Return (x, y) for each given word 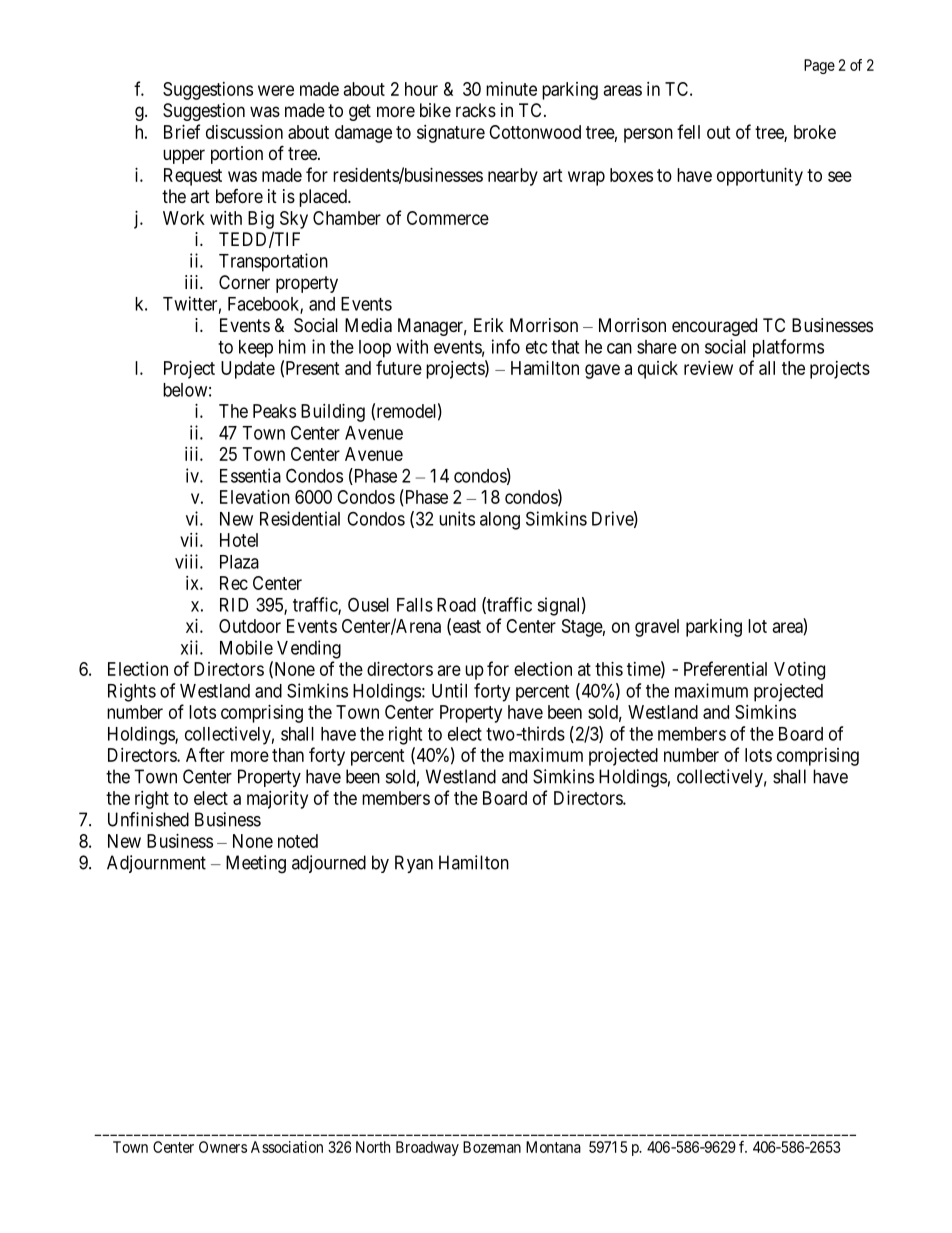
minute (511, 89)
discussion (244, 132)
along (500, 521)
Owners (223, 1147)
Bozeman (492, 1147)
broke (815, 132)
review (708, 368)
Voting (799, 671)
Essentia (250, 475)
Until (449, 690)
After (205, 754)
